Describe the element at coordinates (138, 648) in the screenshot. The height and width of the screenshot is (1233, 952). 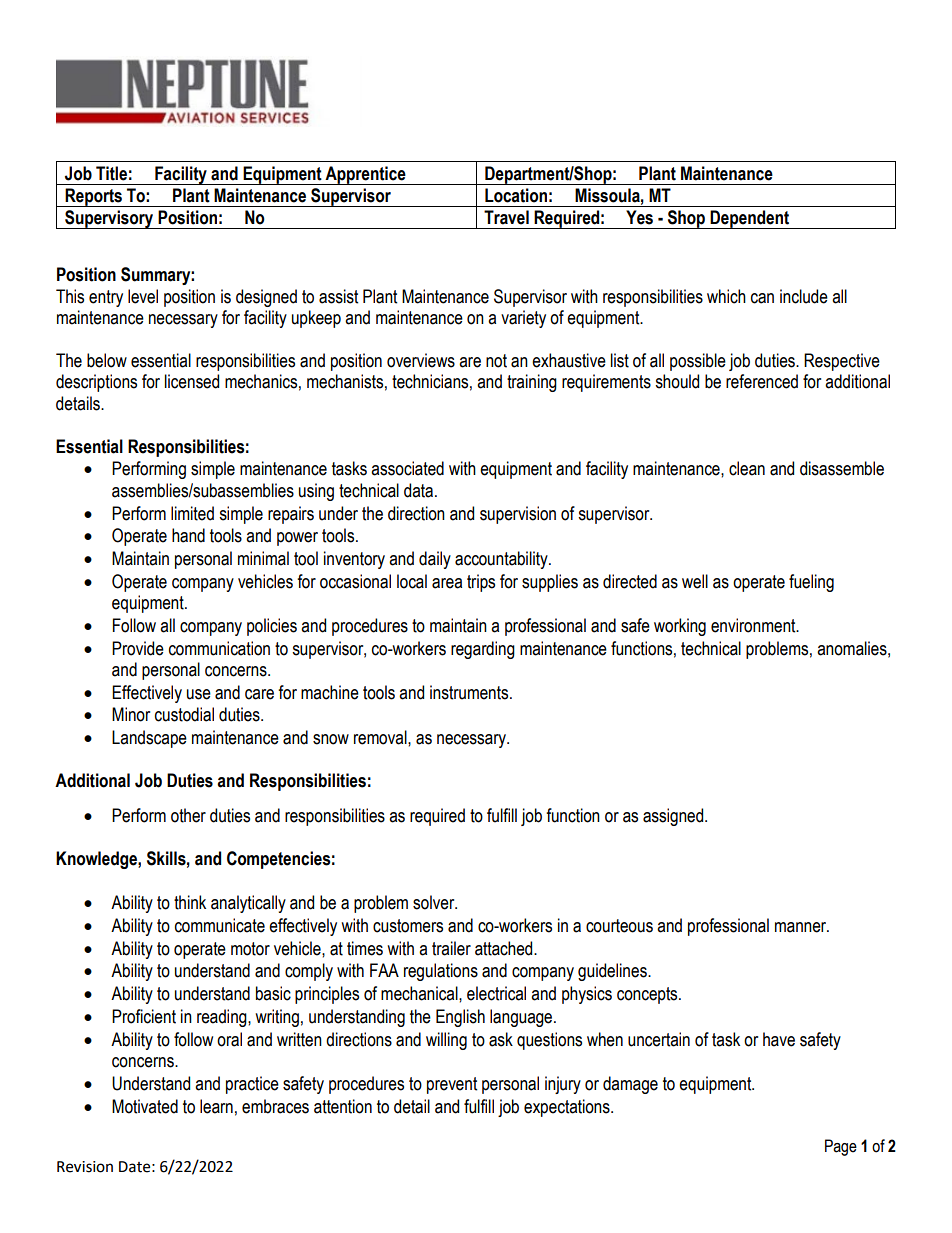
I see `Provide` at that location.
